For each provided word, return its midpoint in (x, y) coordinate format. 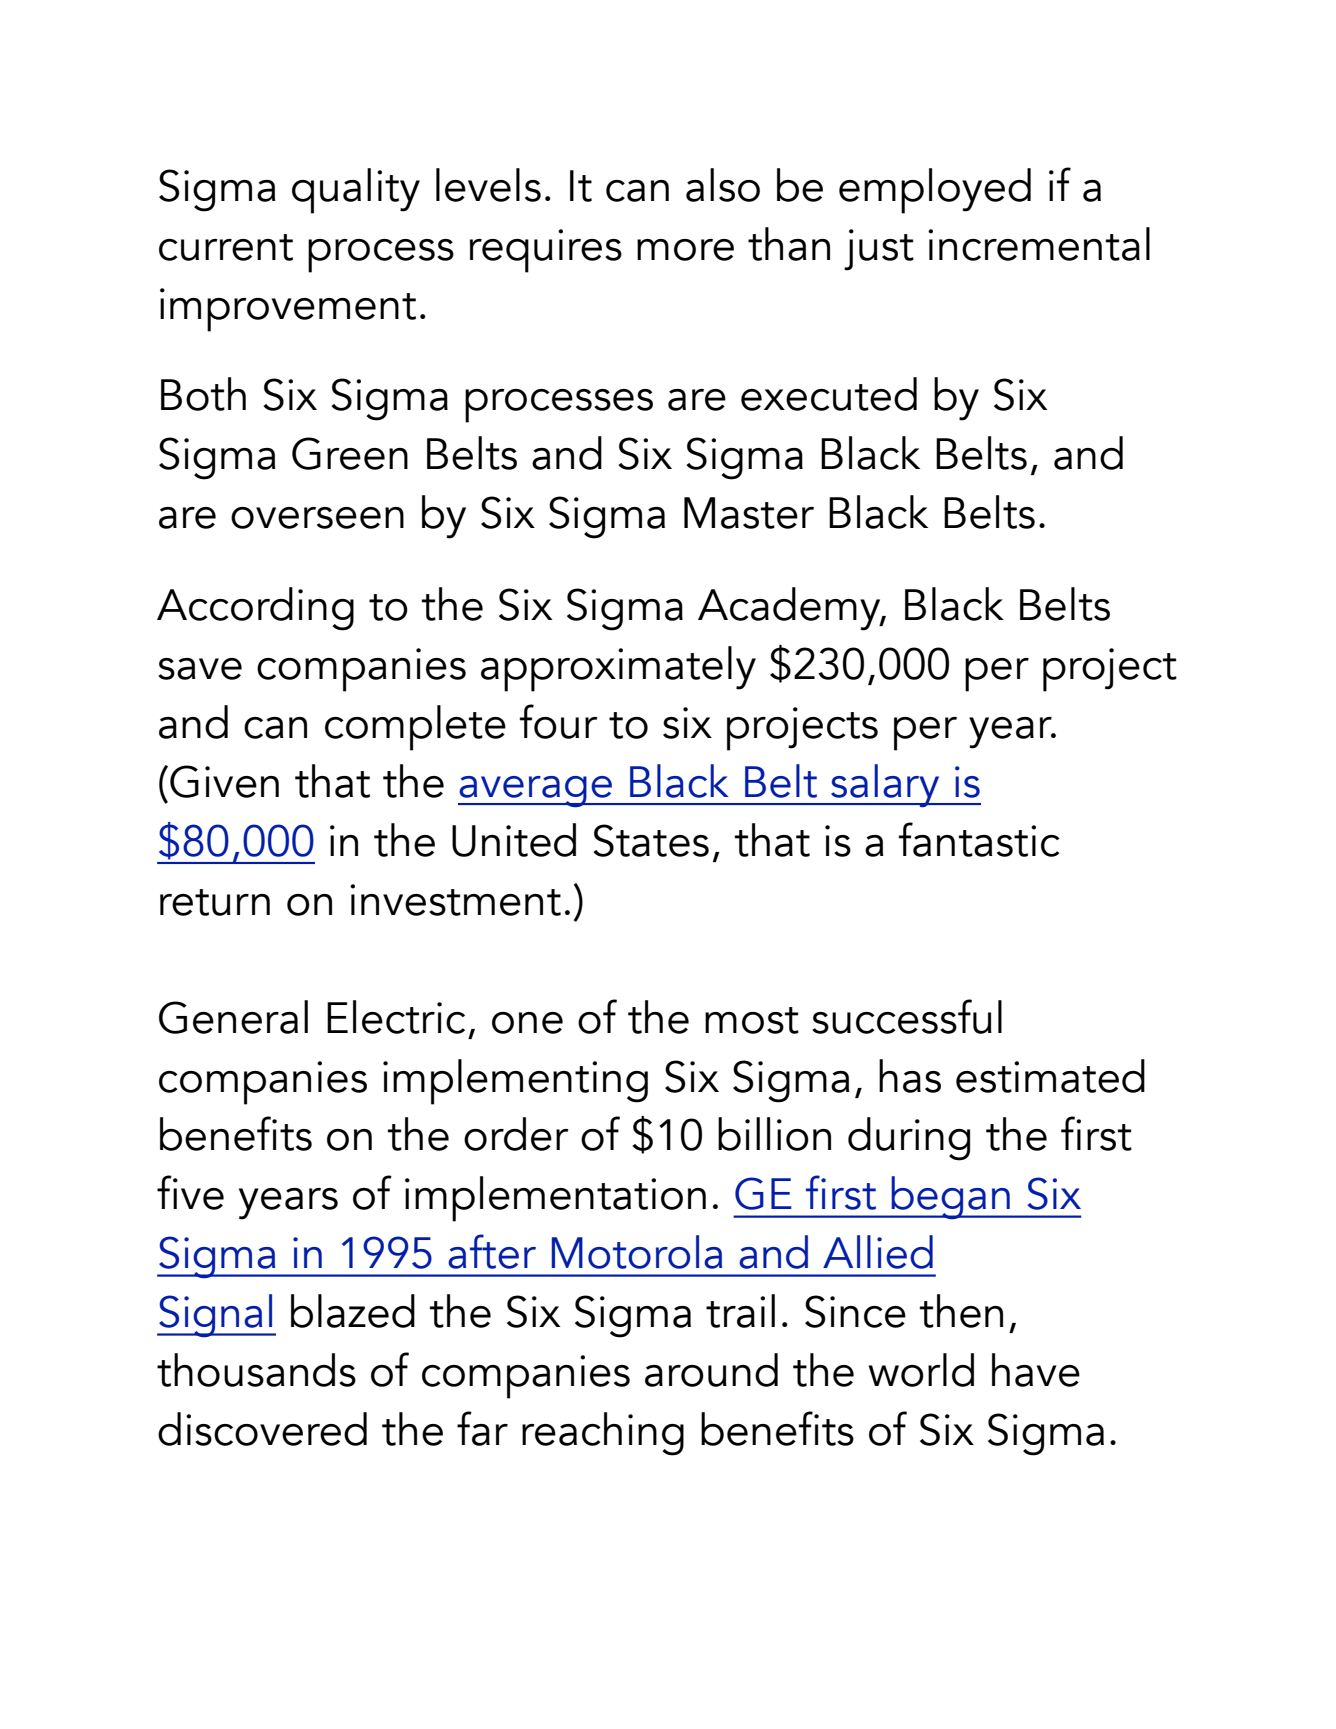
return (215, 902)
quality (356, 191)
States (651, 840)
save (200, 669)
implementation (555, 1199)
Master (749, 513)
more (685, 250)
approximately (618, 669)
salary (885, 785)
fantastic (979, 839)
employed (935, 191)
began (950, 1197)
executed (829, 394)
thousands (256, 1370)
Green (350, 453)
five (190, 1192)
